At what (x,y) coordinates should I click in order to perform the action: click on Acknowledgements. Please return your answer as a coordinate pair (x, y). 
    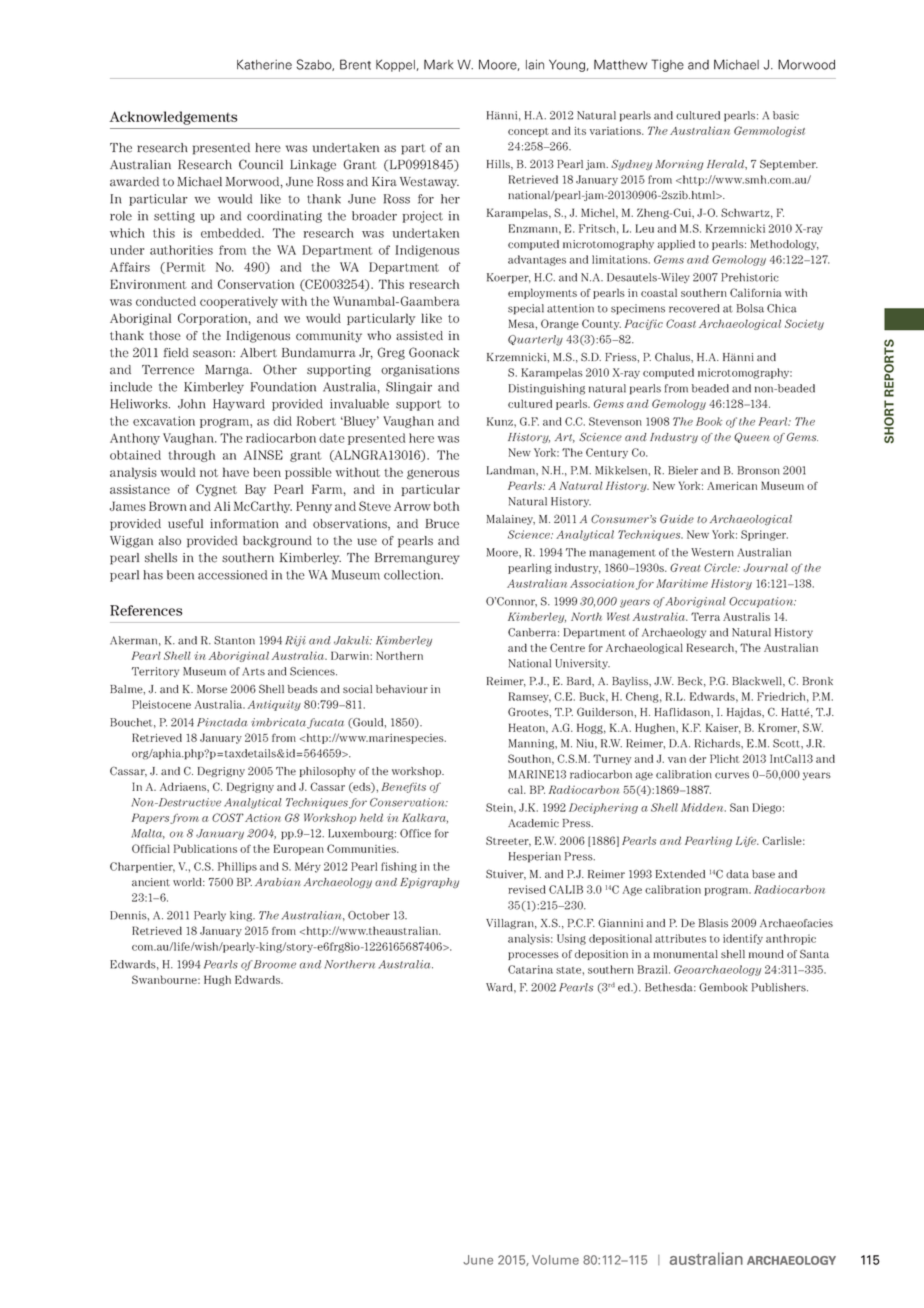
    Looking at the image, I should click on (173, 118).
